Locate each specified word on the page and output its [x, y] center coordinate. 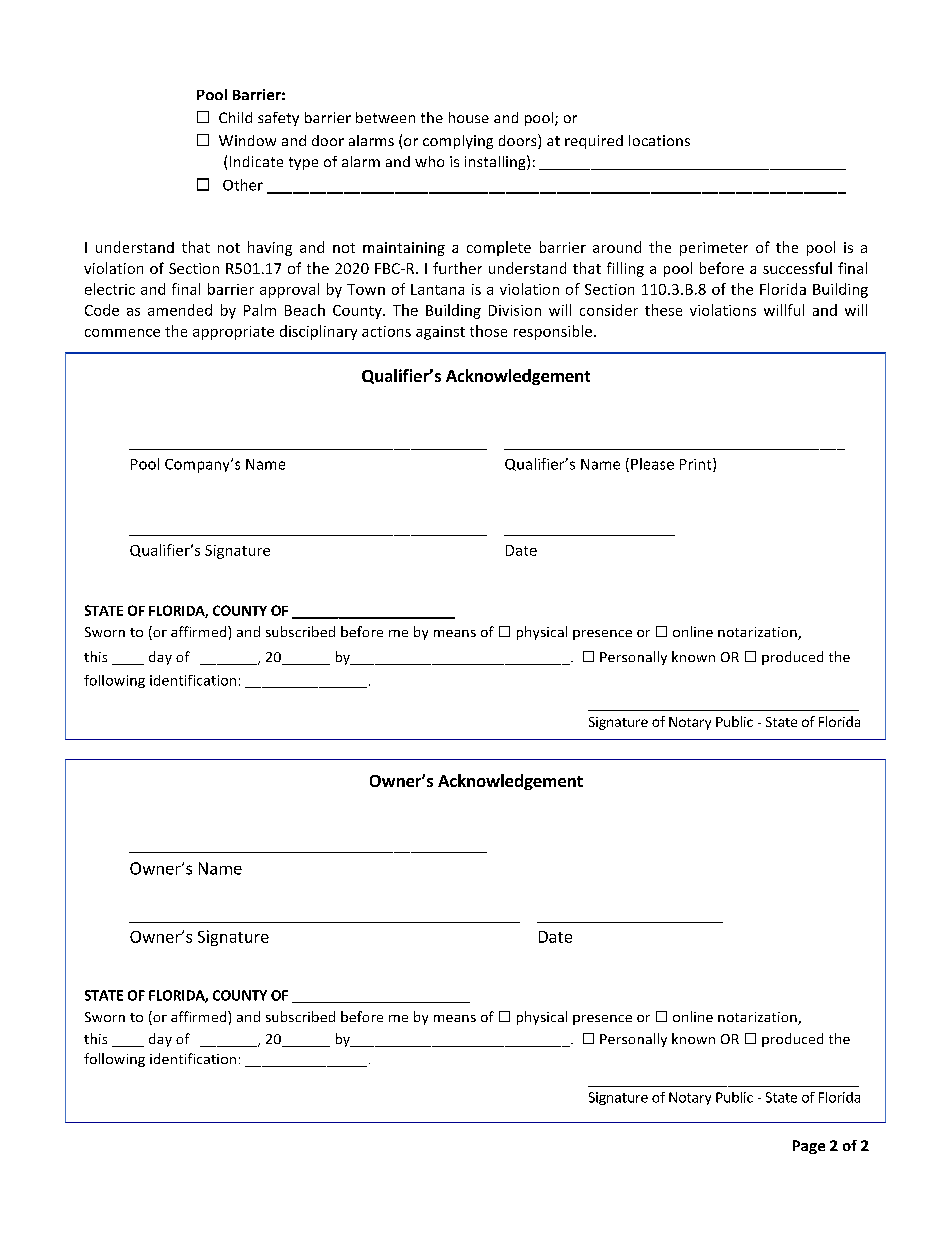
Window [247, 140]
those [488, 331]
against [440, 333]
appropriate [233, 333]
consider [609, 310]
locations [659, 140]
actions [386, 331]
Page [809, 1147]
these [663, 310]
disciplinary [318, 332]
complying [458, 142]
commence [122, 333]
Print [697, 465]
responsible [553, 332]
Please [652, 464]
